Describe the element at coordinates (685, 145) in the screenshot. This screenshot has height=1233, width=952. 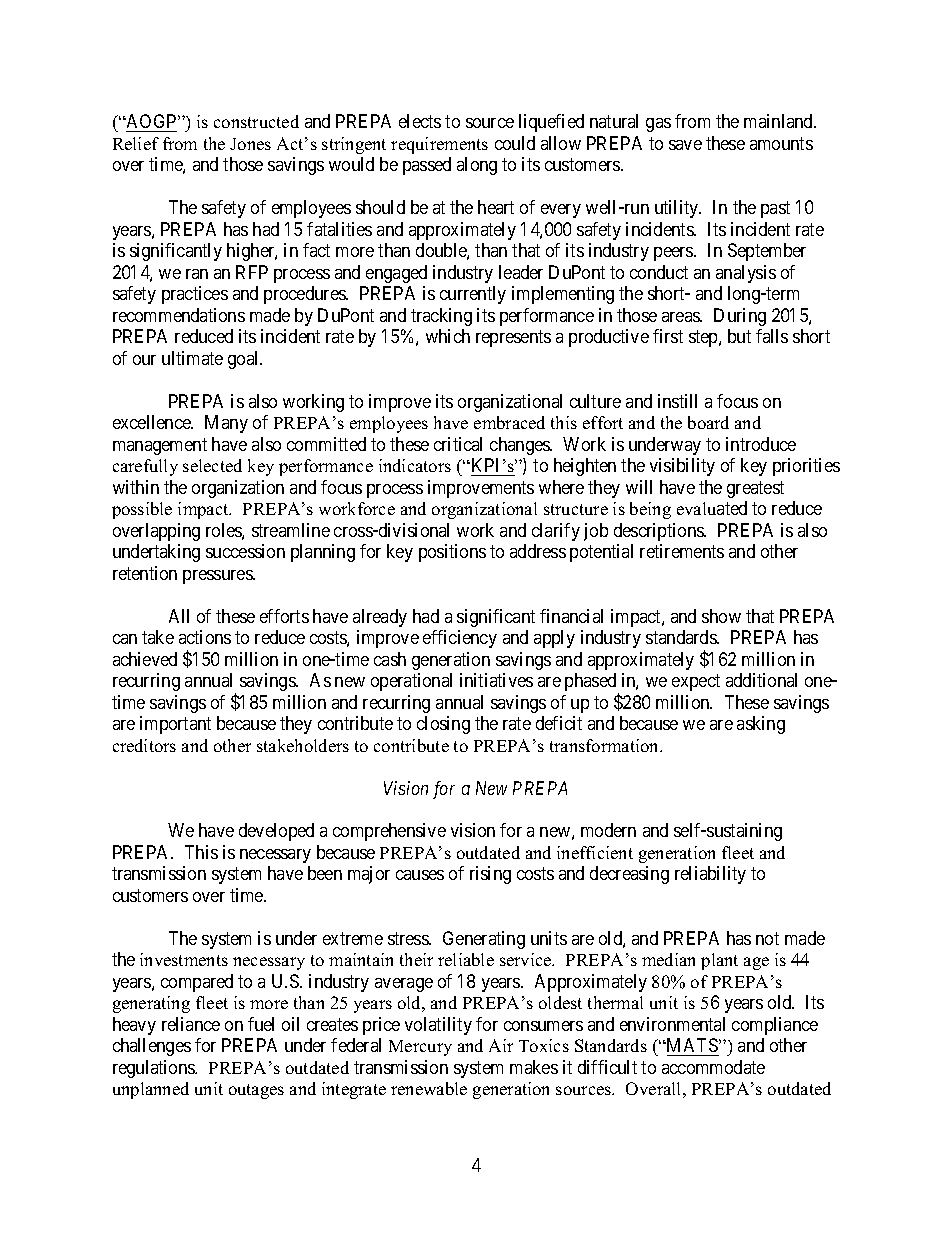
I see `save` at that location.
